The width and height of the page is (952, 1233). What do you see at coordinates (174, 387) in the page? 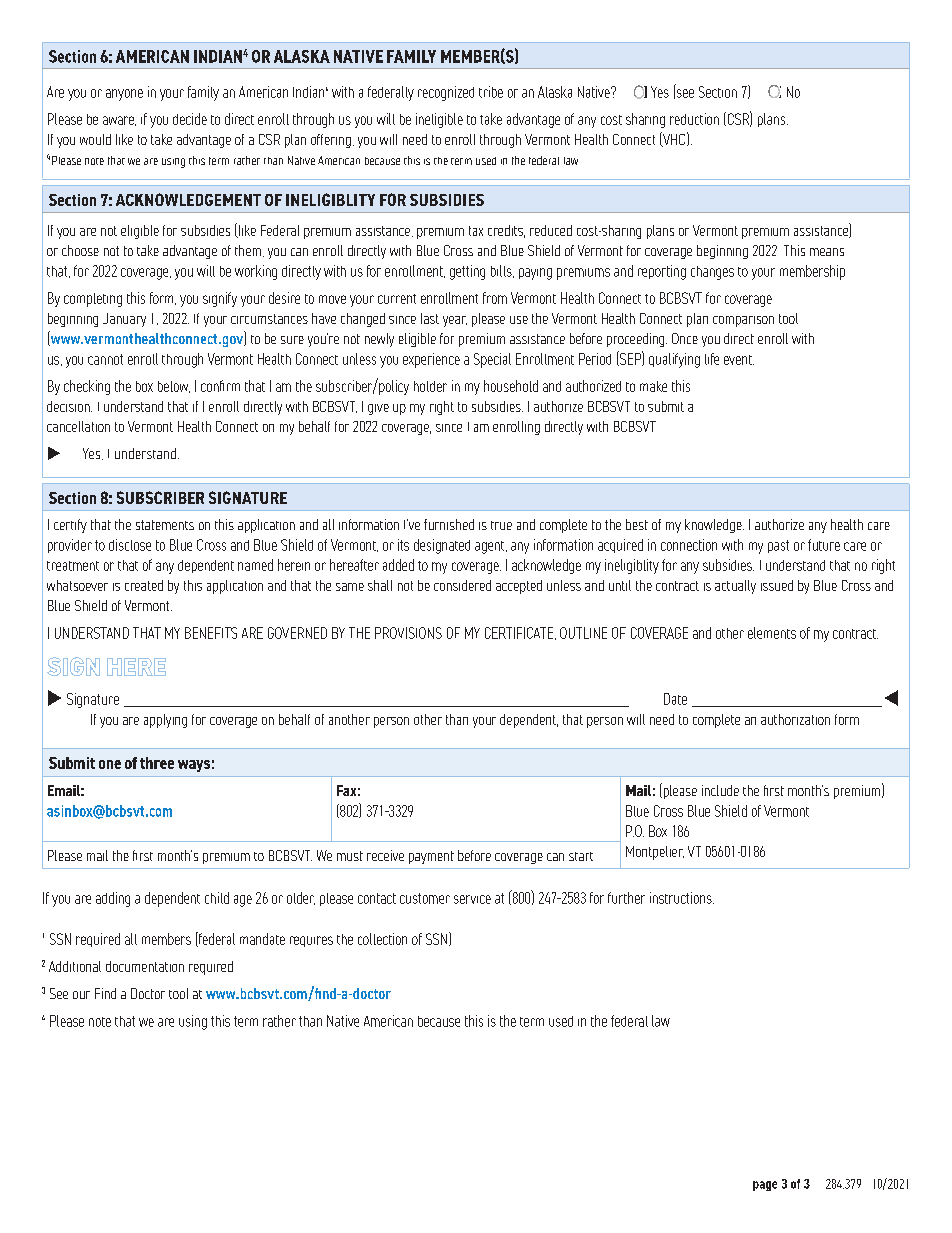
I see `below` at bounding box center [174, 387].
